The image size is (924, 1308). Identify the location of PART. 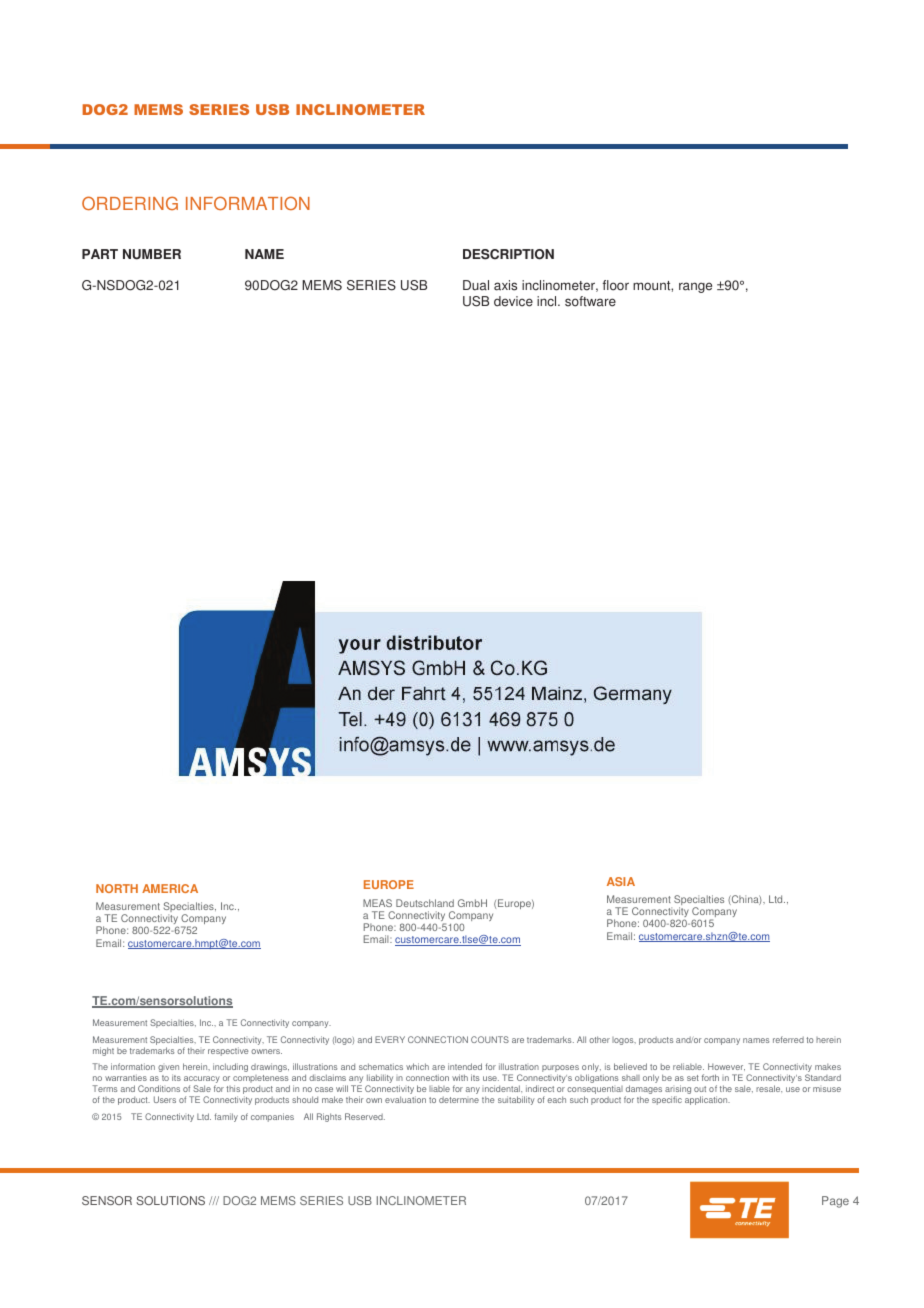
(100, 254).
